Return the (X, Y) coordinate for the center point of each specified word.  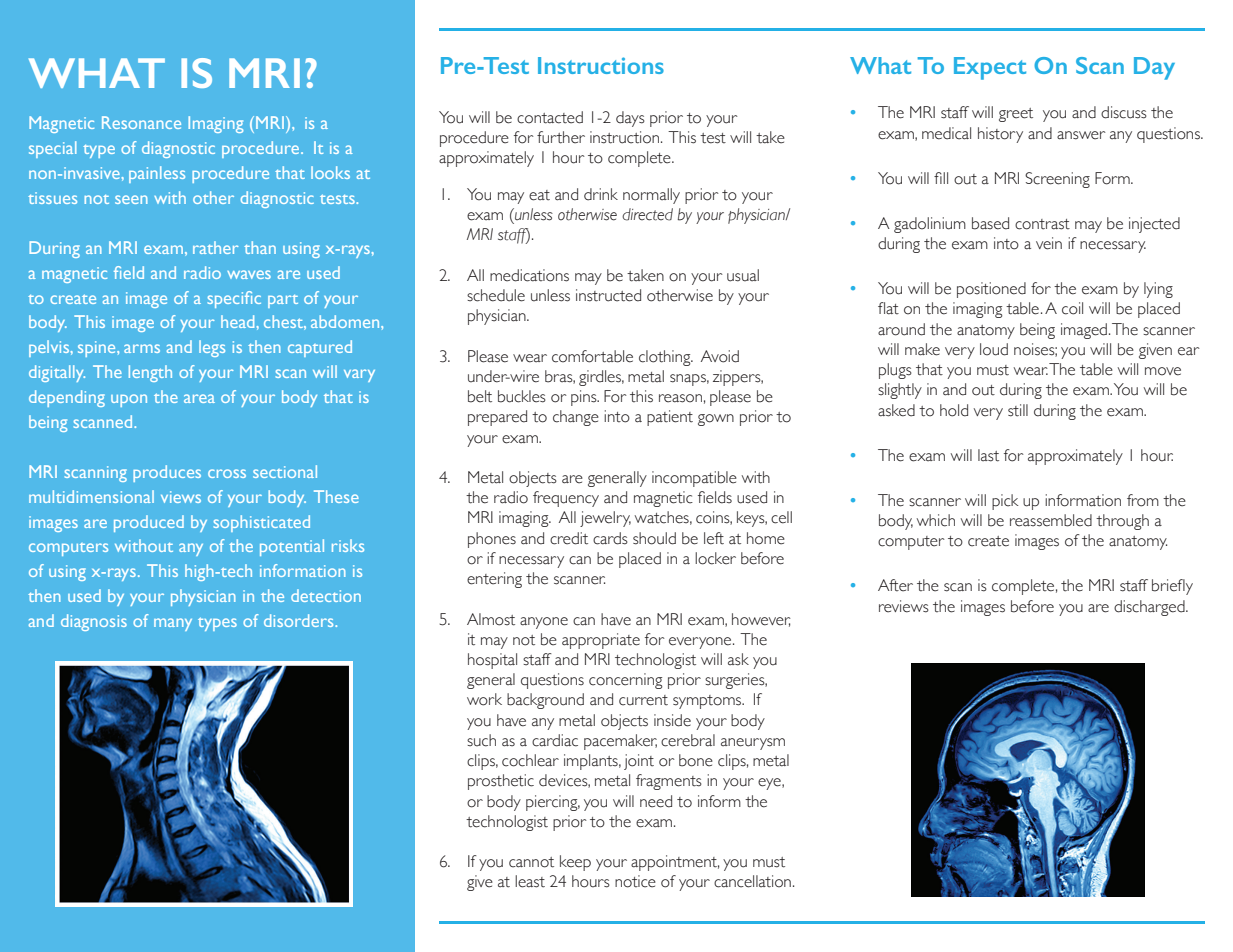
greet (1016, 115)
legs (212, 348)
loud (994, 349)
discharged (1150, 608)
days (630, 119)
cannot (531, 862)
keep (575, 863)
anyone (544, 623)
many (173, 624)
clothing (666, 358)
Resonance (141, 122)
